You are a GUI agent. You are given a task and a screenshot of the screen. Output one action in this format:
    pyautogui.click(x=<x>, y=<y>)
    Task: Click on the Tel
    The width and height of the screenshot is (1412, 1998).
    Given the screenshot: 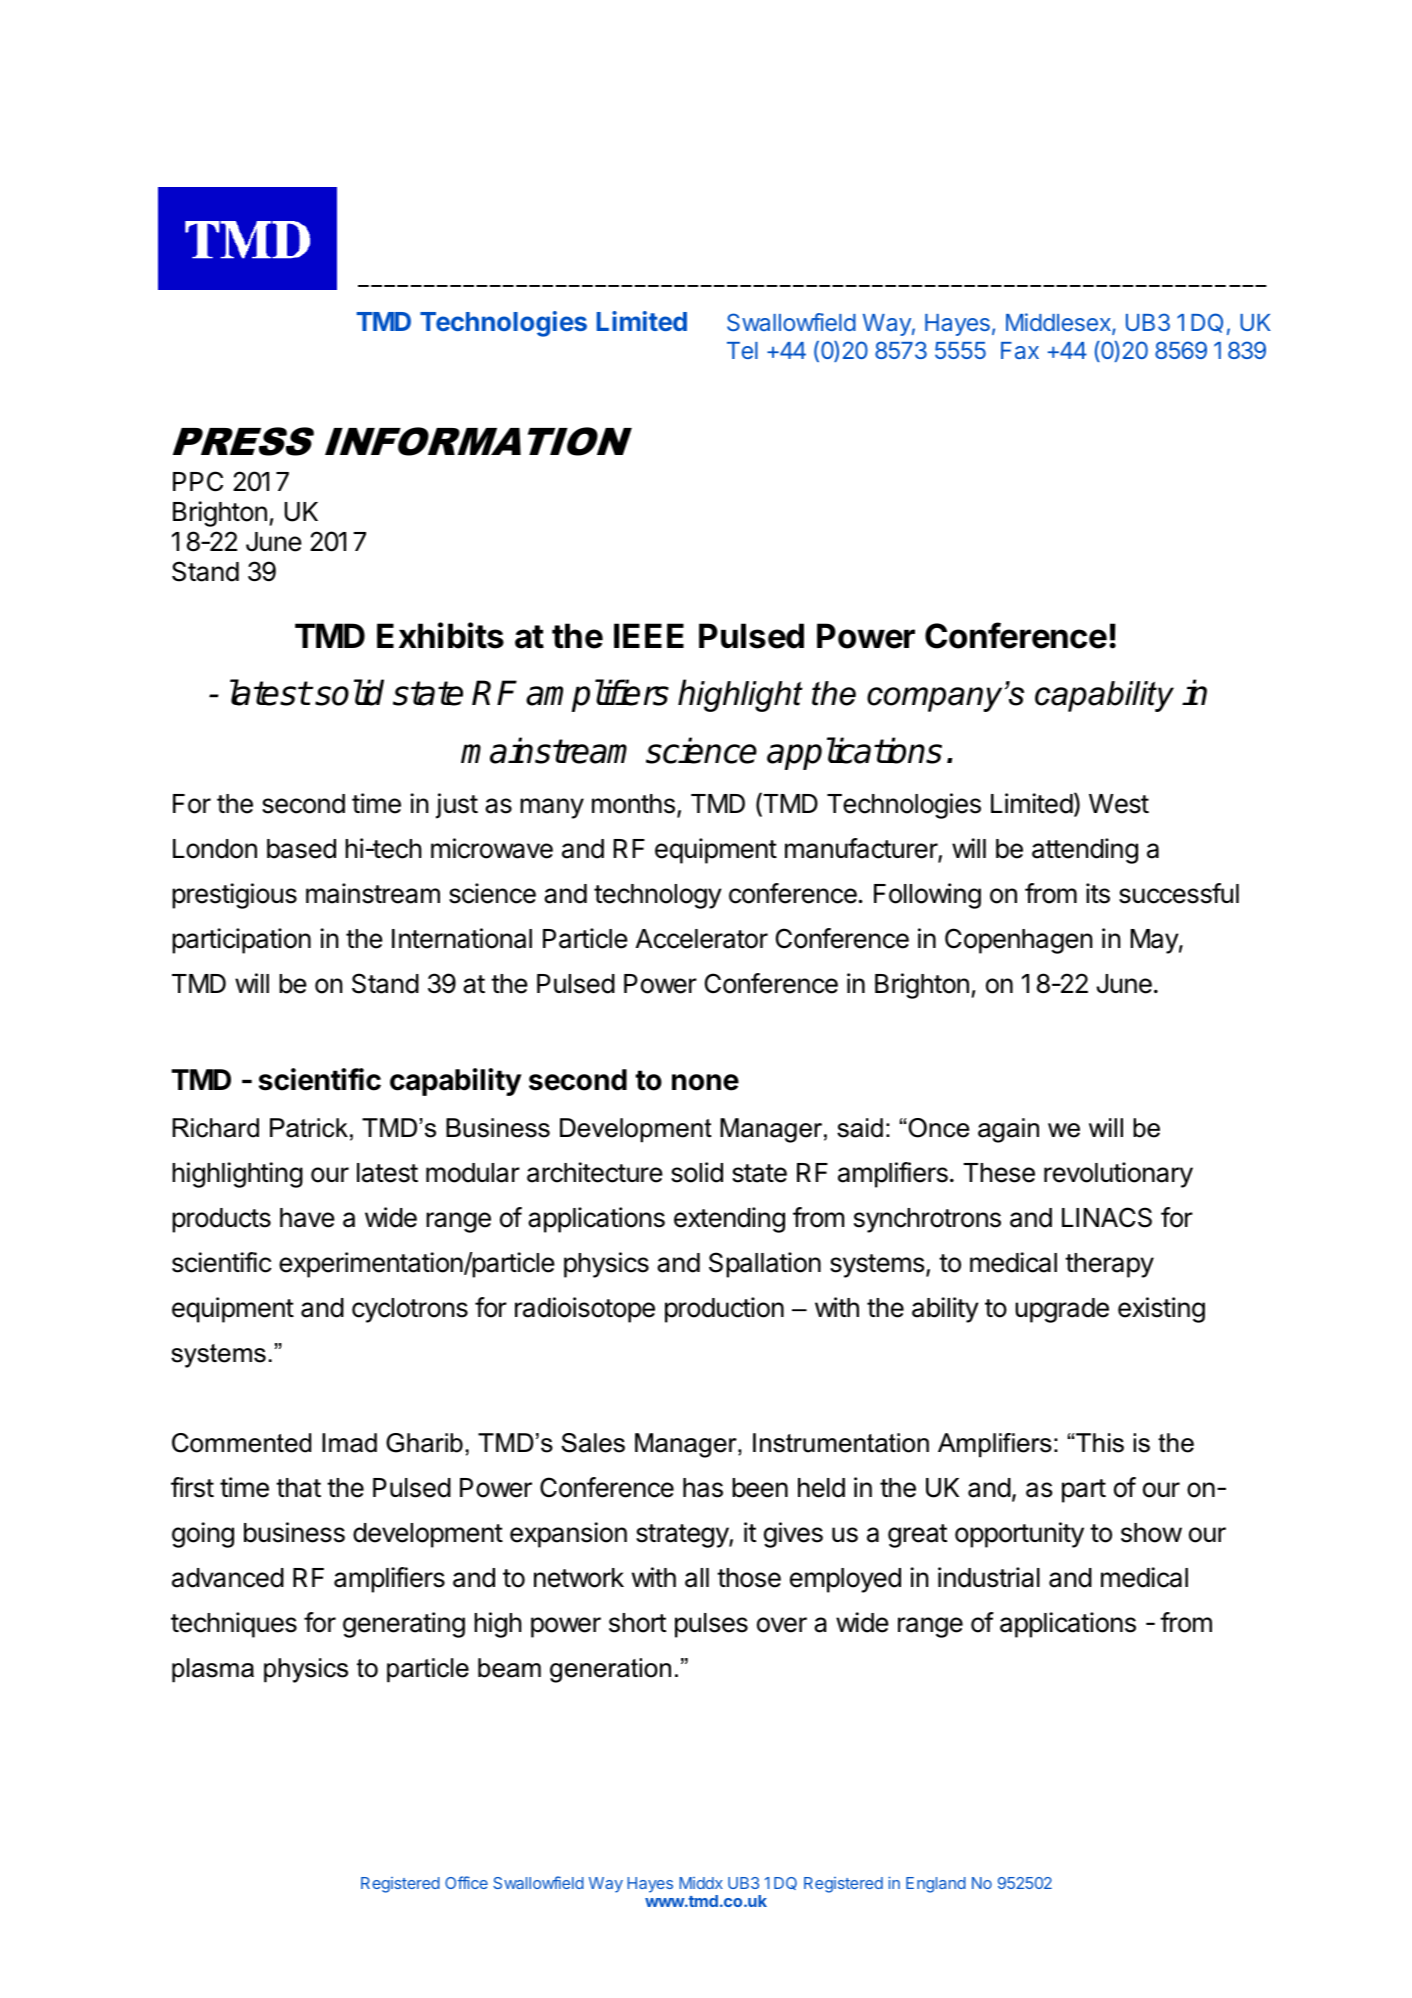 What is the action you would take?
    pyautogui.click(x=742, y=350)
